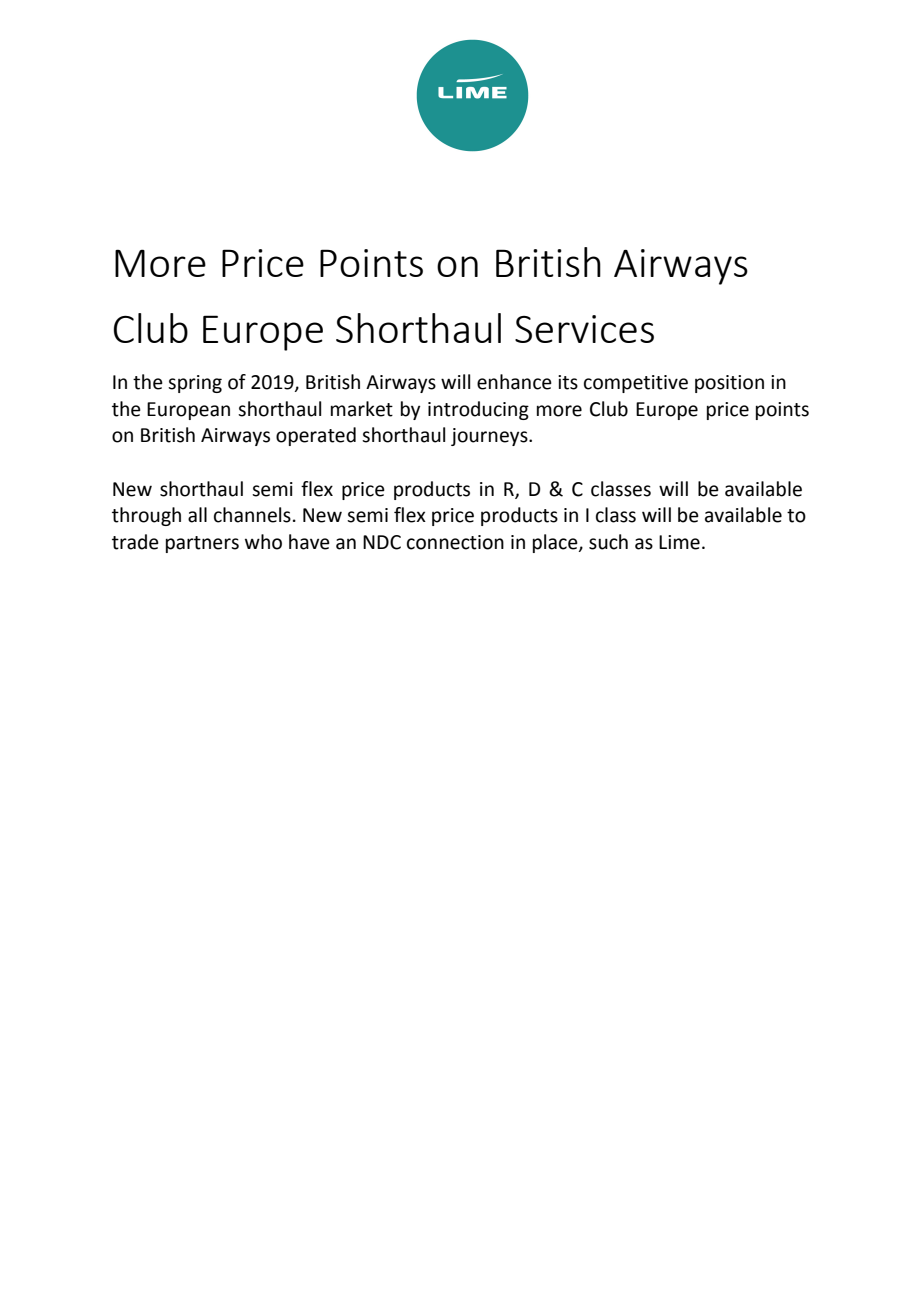  I want to click on journeys, so click(490, 437).
